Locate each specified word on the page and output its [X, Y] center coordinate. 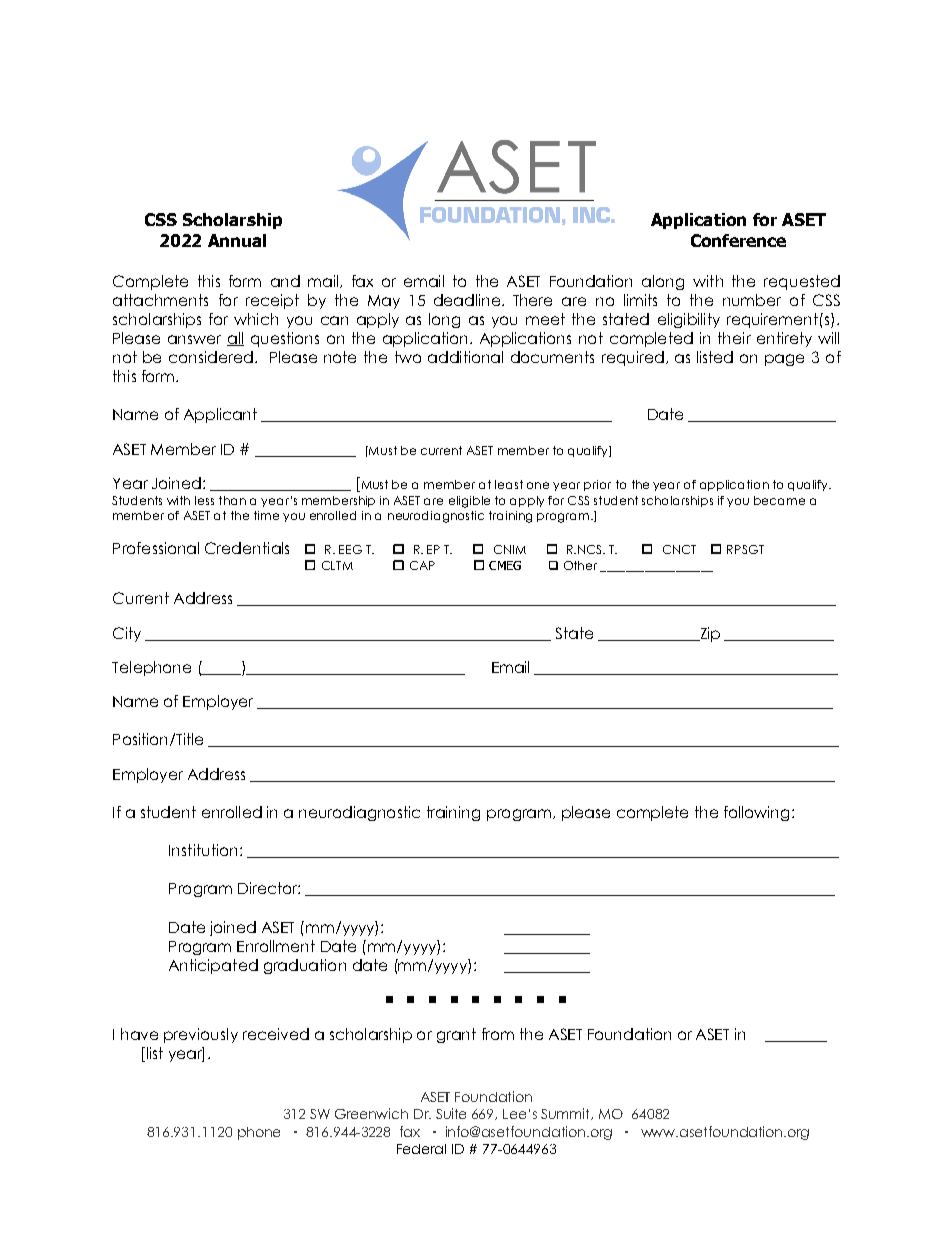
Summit [567, 1114]
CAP [422, 565]
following [756, 813]
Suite [451, 1113]
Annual [237, 240]
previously [201, 1035]
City [127, 634]
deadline [467, 300]
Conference [738, 240]
